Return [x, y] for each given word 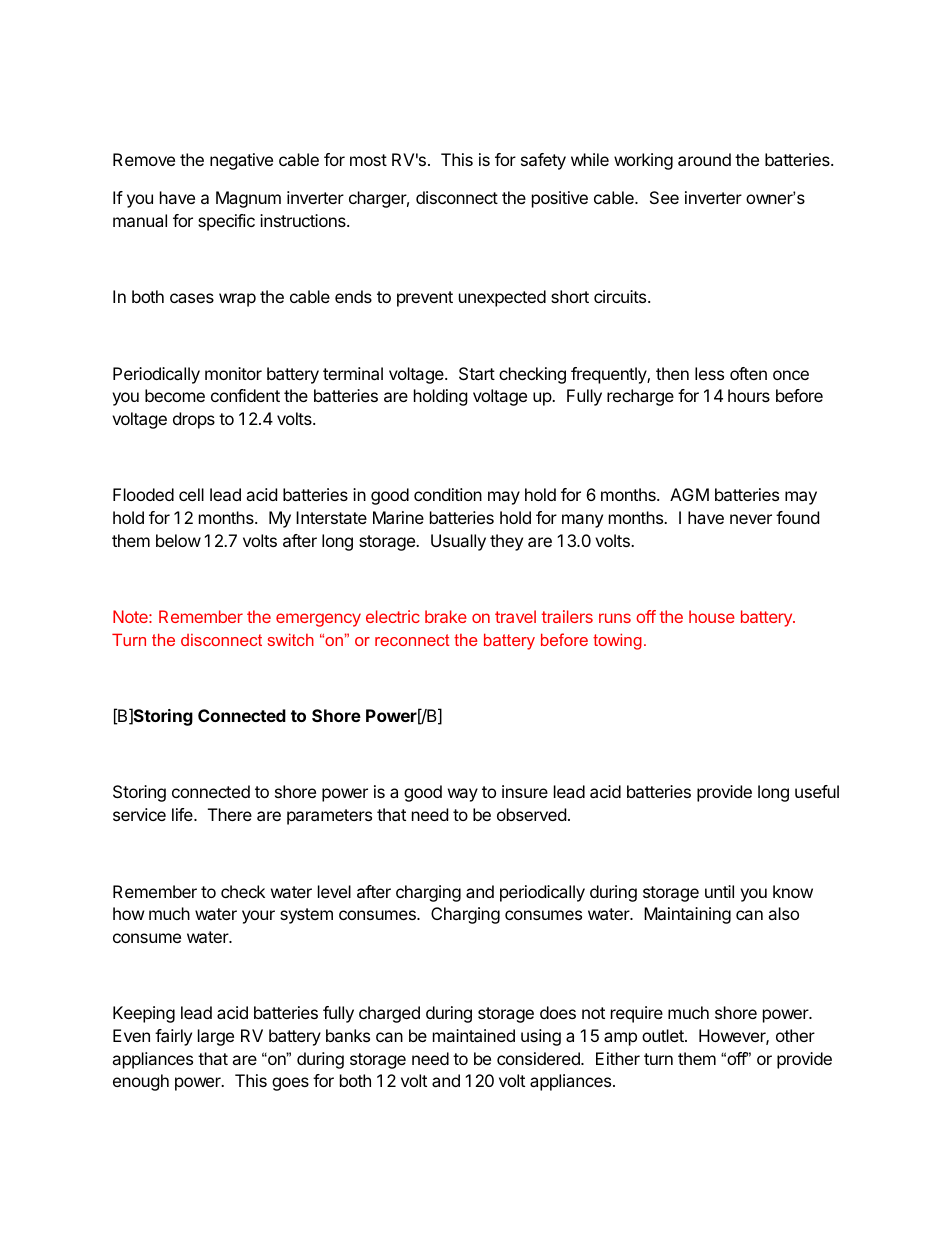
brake [446, 616]
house [712, 616]
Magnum [248, 199]
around [704, 159]
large [216, 1037]
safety [543, 161]
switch [291, 639]
